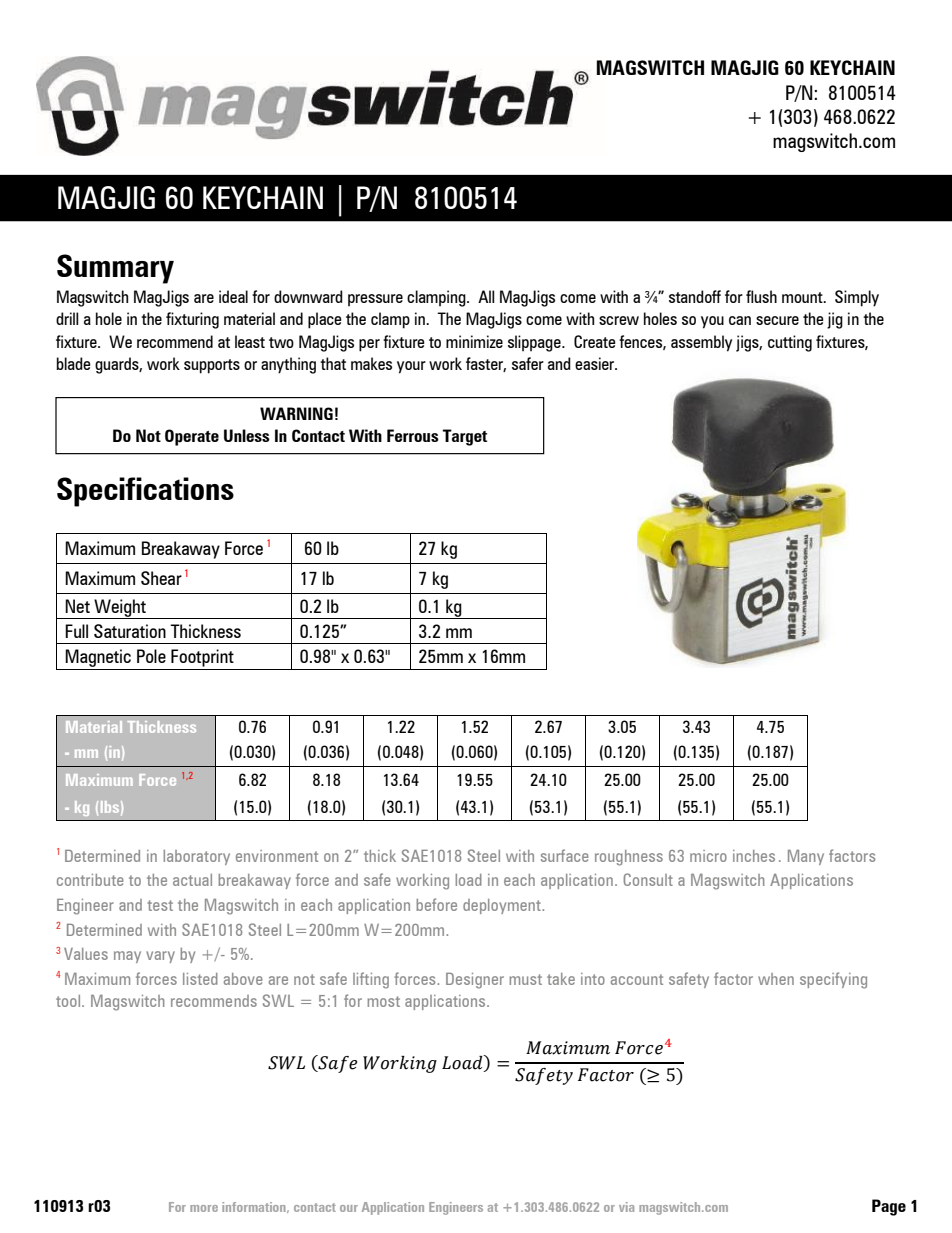  Describe the element at coordinates (596, 363) in the image. I see `easier` at that location.
